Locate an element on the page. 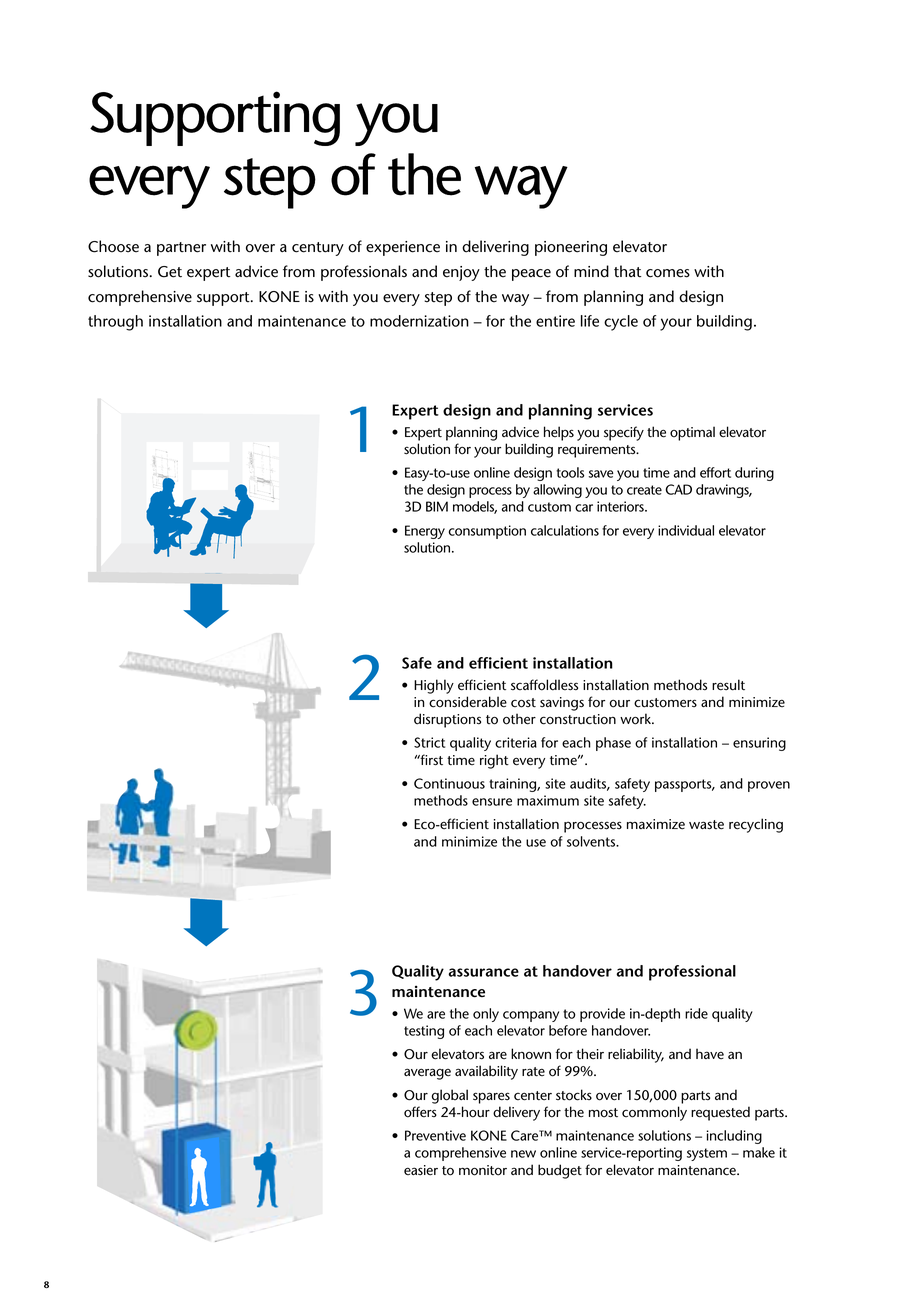 Image resolution: width=924 pixels, height=1308 pixels. partner is located at coordinates (181, 249).
